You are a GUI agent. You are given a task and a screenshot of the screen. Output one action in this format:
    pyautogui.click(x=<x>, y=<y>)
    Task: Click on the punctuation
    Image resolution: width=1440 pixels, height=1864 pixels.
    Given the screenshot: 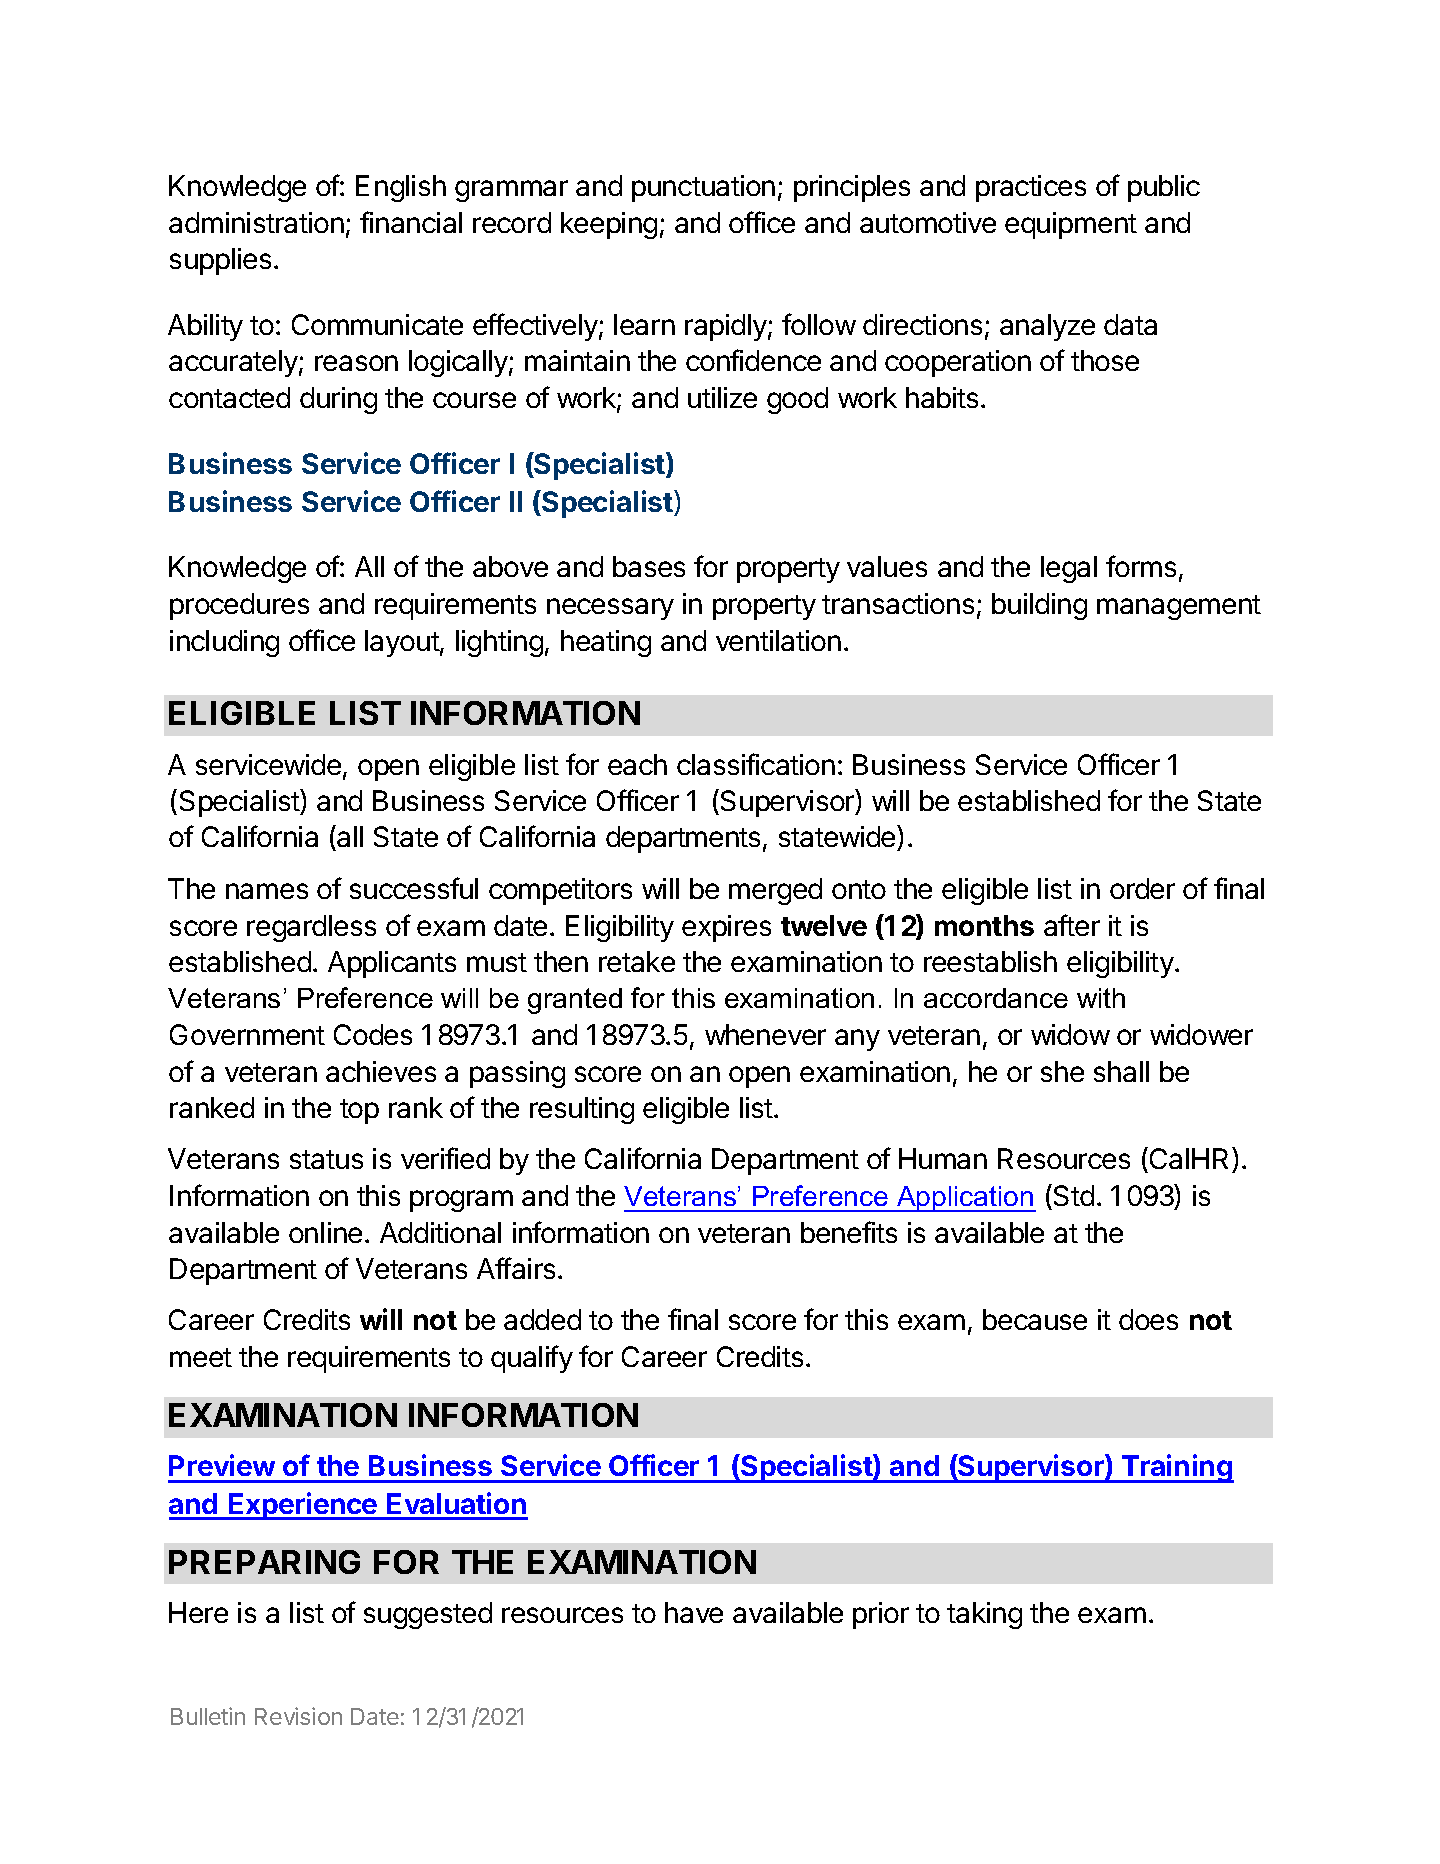 What is the action you would take?
    pyautogui.click(x=703, y=188)
